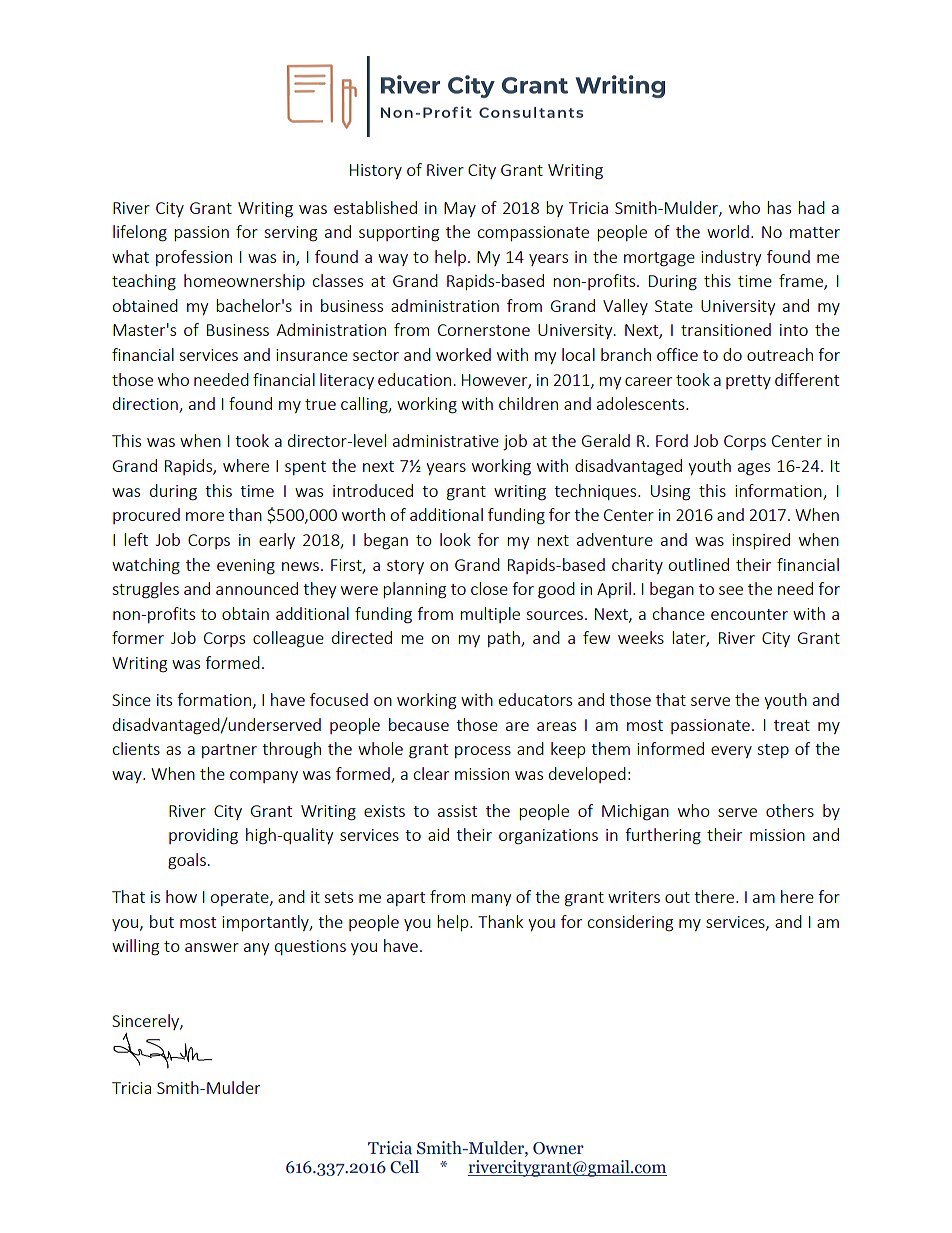  I want to click on questions, so click(310, 947).
